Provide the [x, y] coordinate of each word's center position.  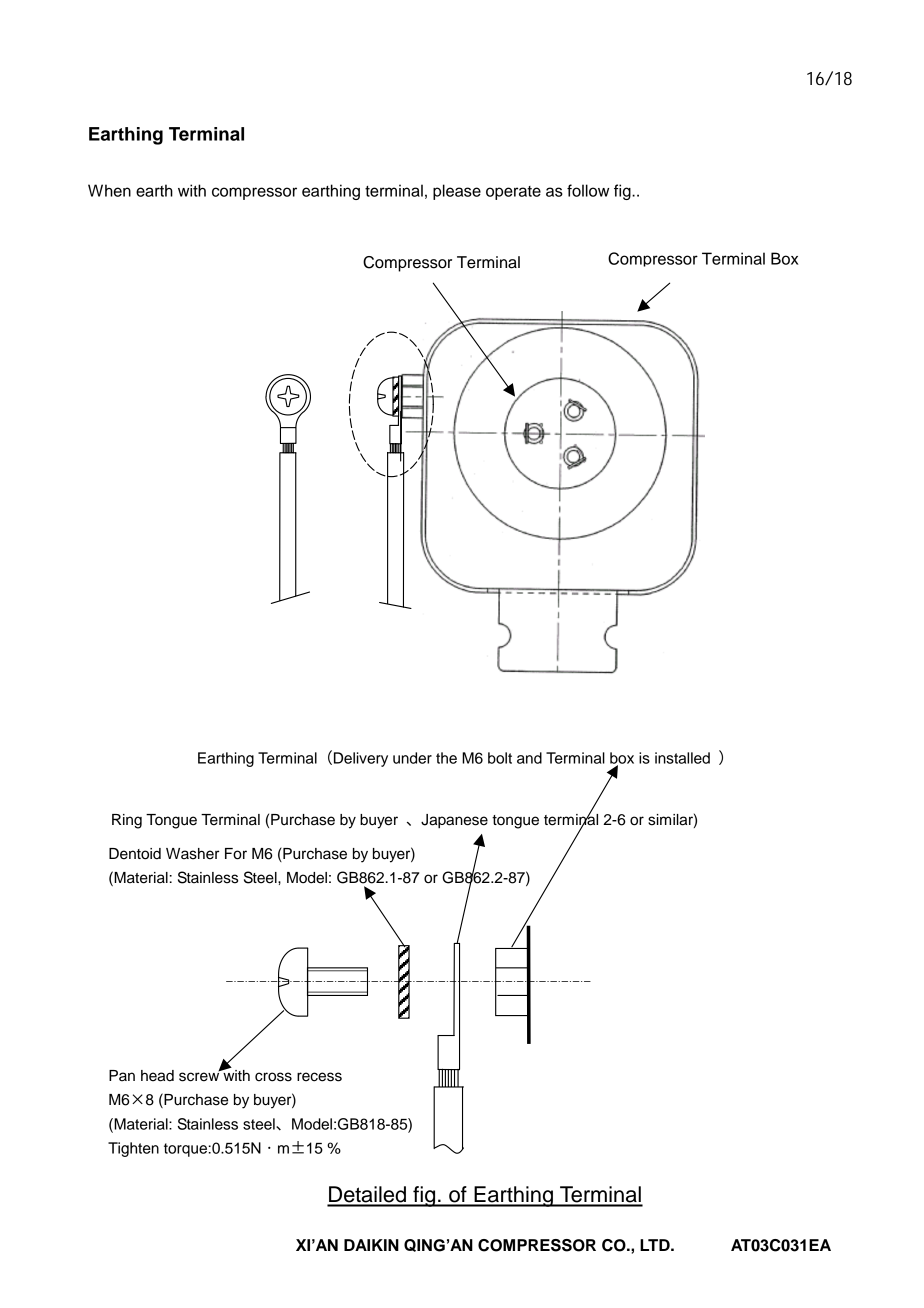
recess [319, 1077]
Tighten [133, 1149]
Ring [127, 821]
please [457, 192]
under [412, 758]
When [109, 190]
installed [682, 758]
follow [588, 190]
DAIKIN [371, 1245]
